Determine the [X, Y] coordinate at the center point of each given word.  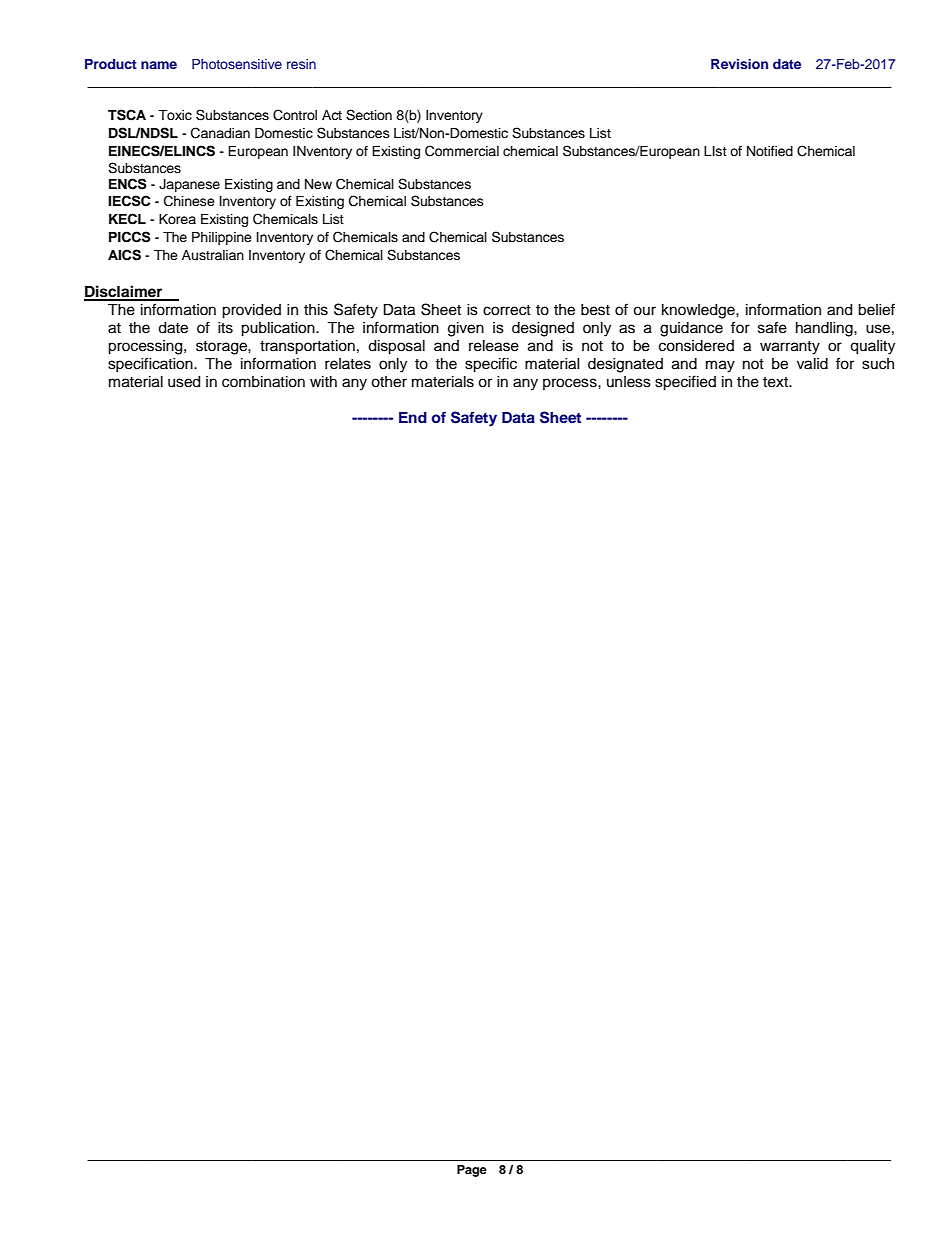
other [389, 382]
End [413, 417]
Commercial [462, 151]
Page [472, 1171]
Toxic [175, 115]
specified [685, 383]
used [184, 382]
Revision [739, 64]
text [777, 382]
